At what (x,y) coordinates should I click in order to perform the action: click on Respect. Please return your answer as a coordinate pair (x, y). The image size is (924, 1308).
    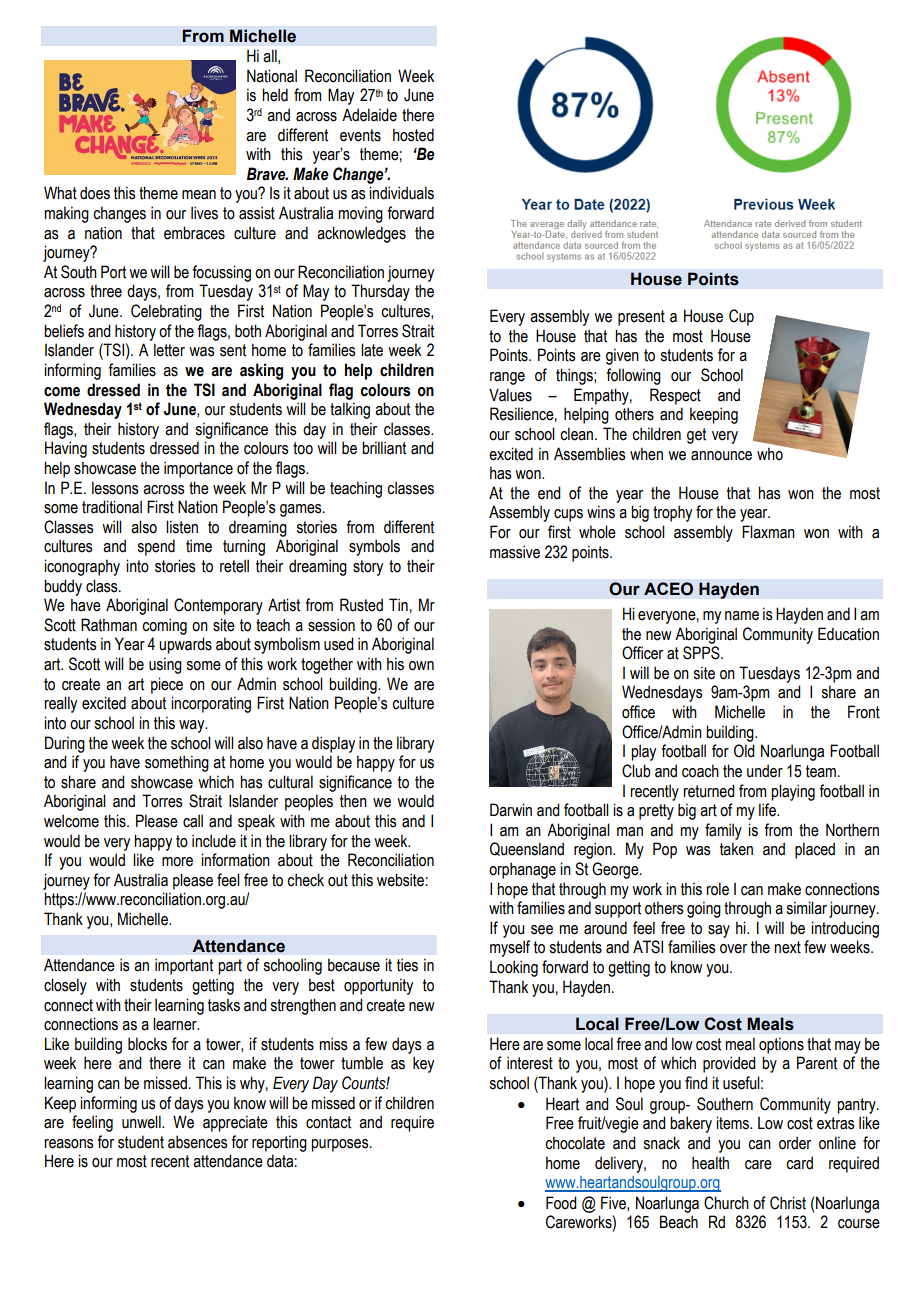
    Looking at the image, I should click on (675, 396).
